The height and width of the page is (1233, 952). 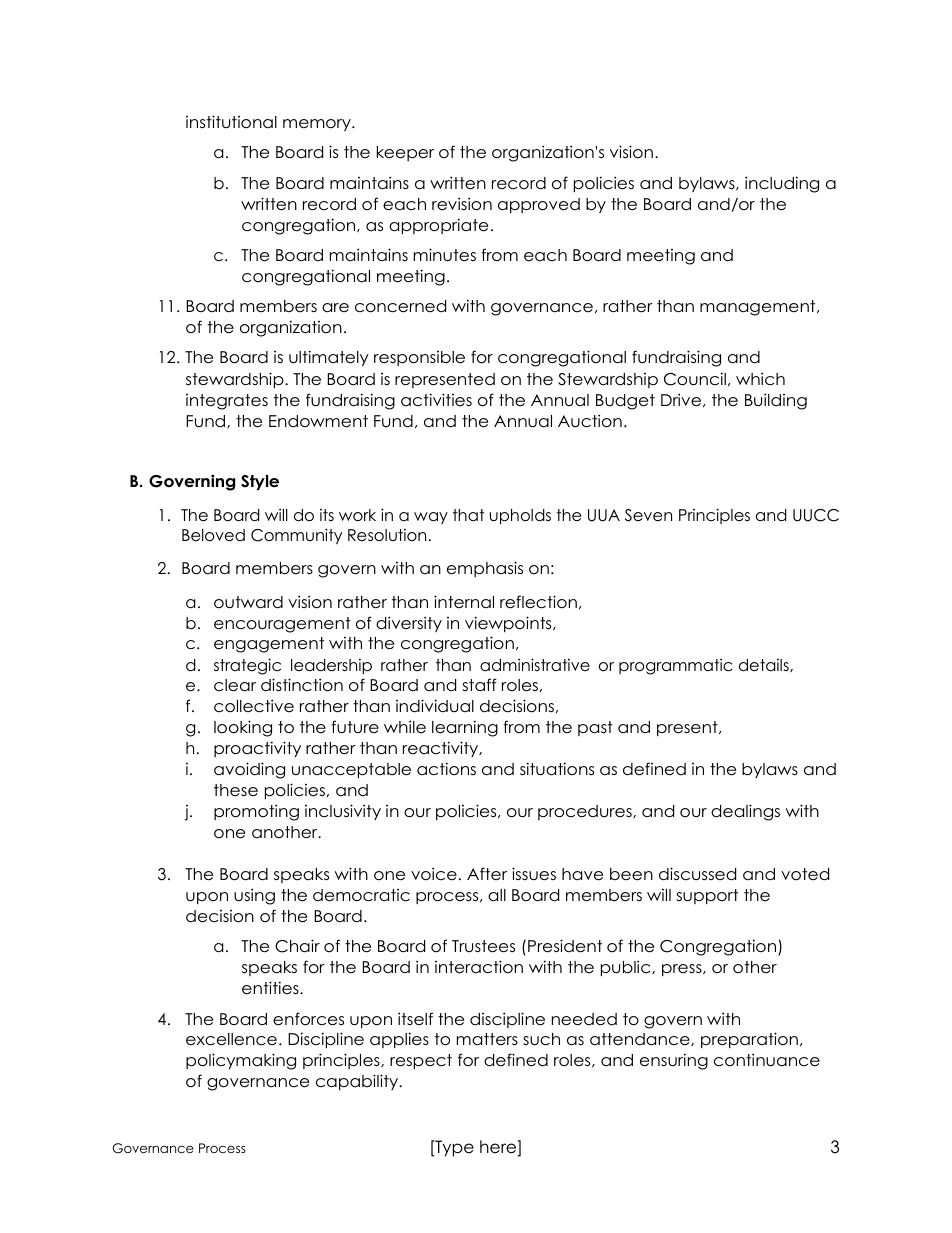 What do you see at coordinates (539, 205) in the page?
I see `approved` at bounding box center [539, 205].
